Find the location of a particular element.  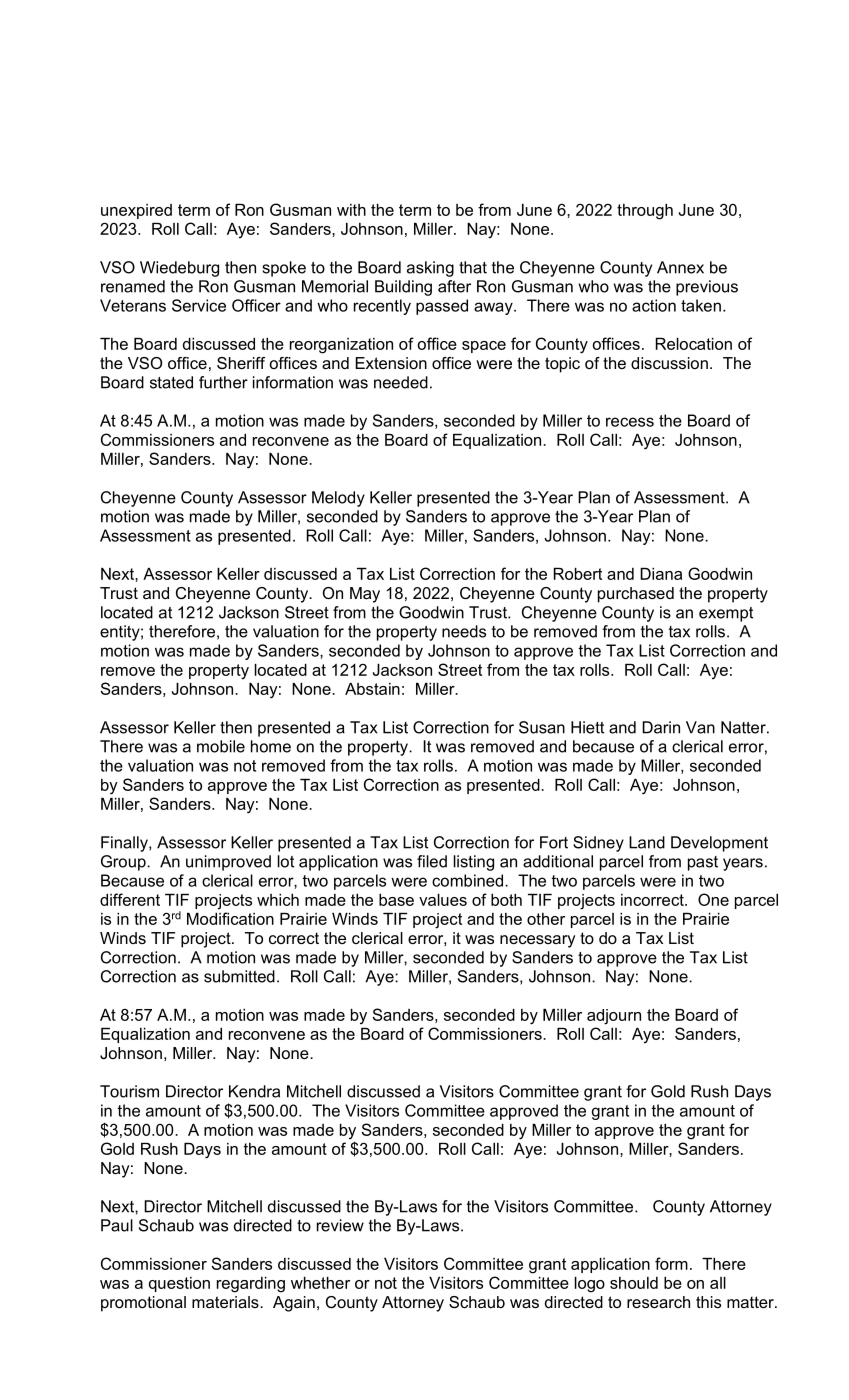

asking is located at coordinates (430, 269).
